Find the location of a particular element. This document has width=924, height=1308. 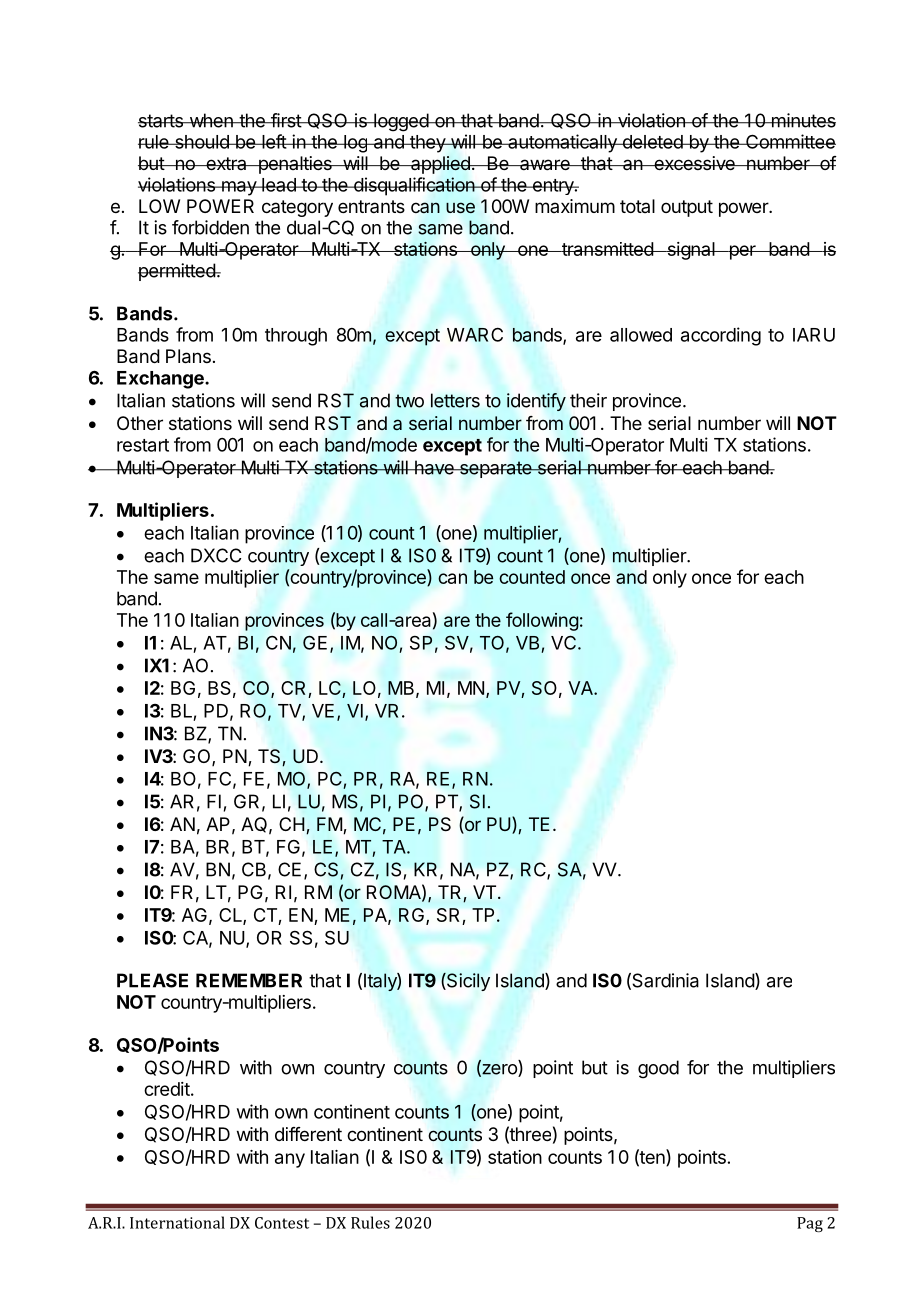

International is located at coordinates (177, 1222).
